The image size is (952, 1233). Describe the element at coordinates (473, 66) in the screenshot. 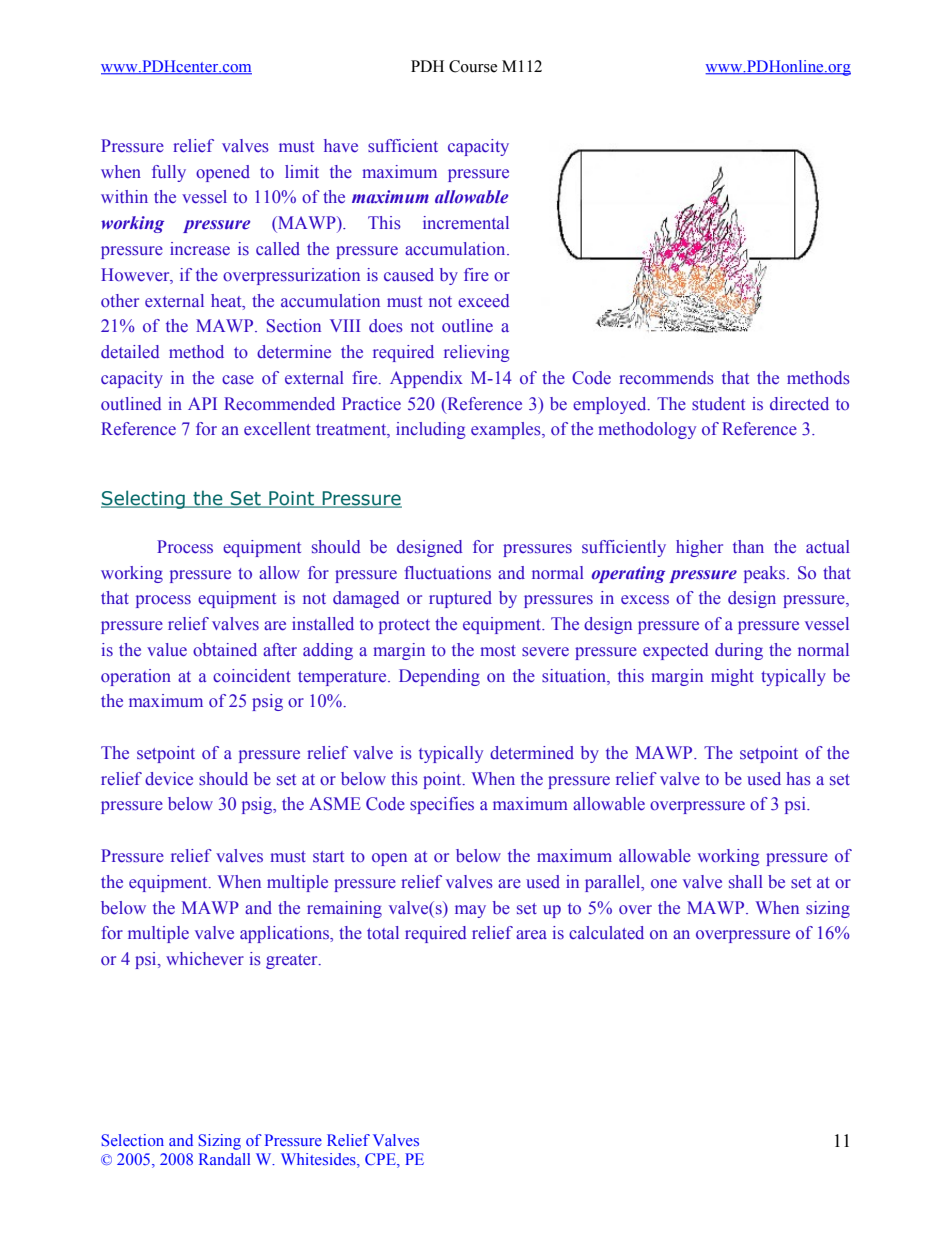

I see `Course` at that location.
